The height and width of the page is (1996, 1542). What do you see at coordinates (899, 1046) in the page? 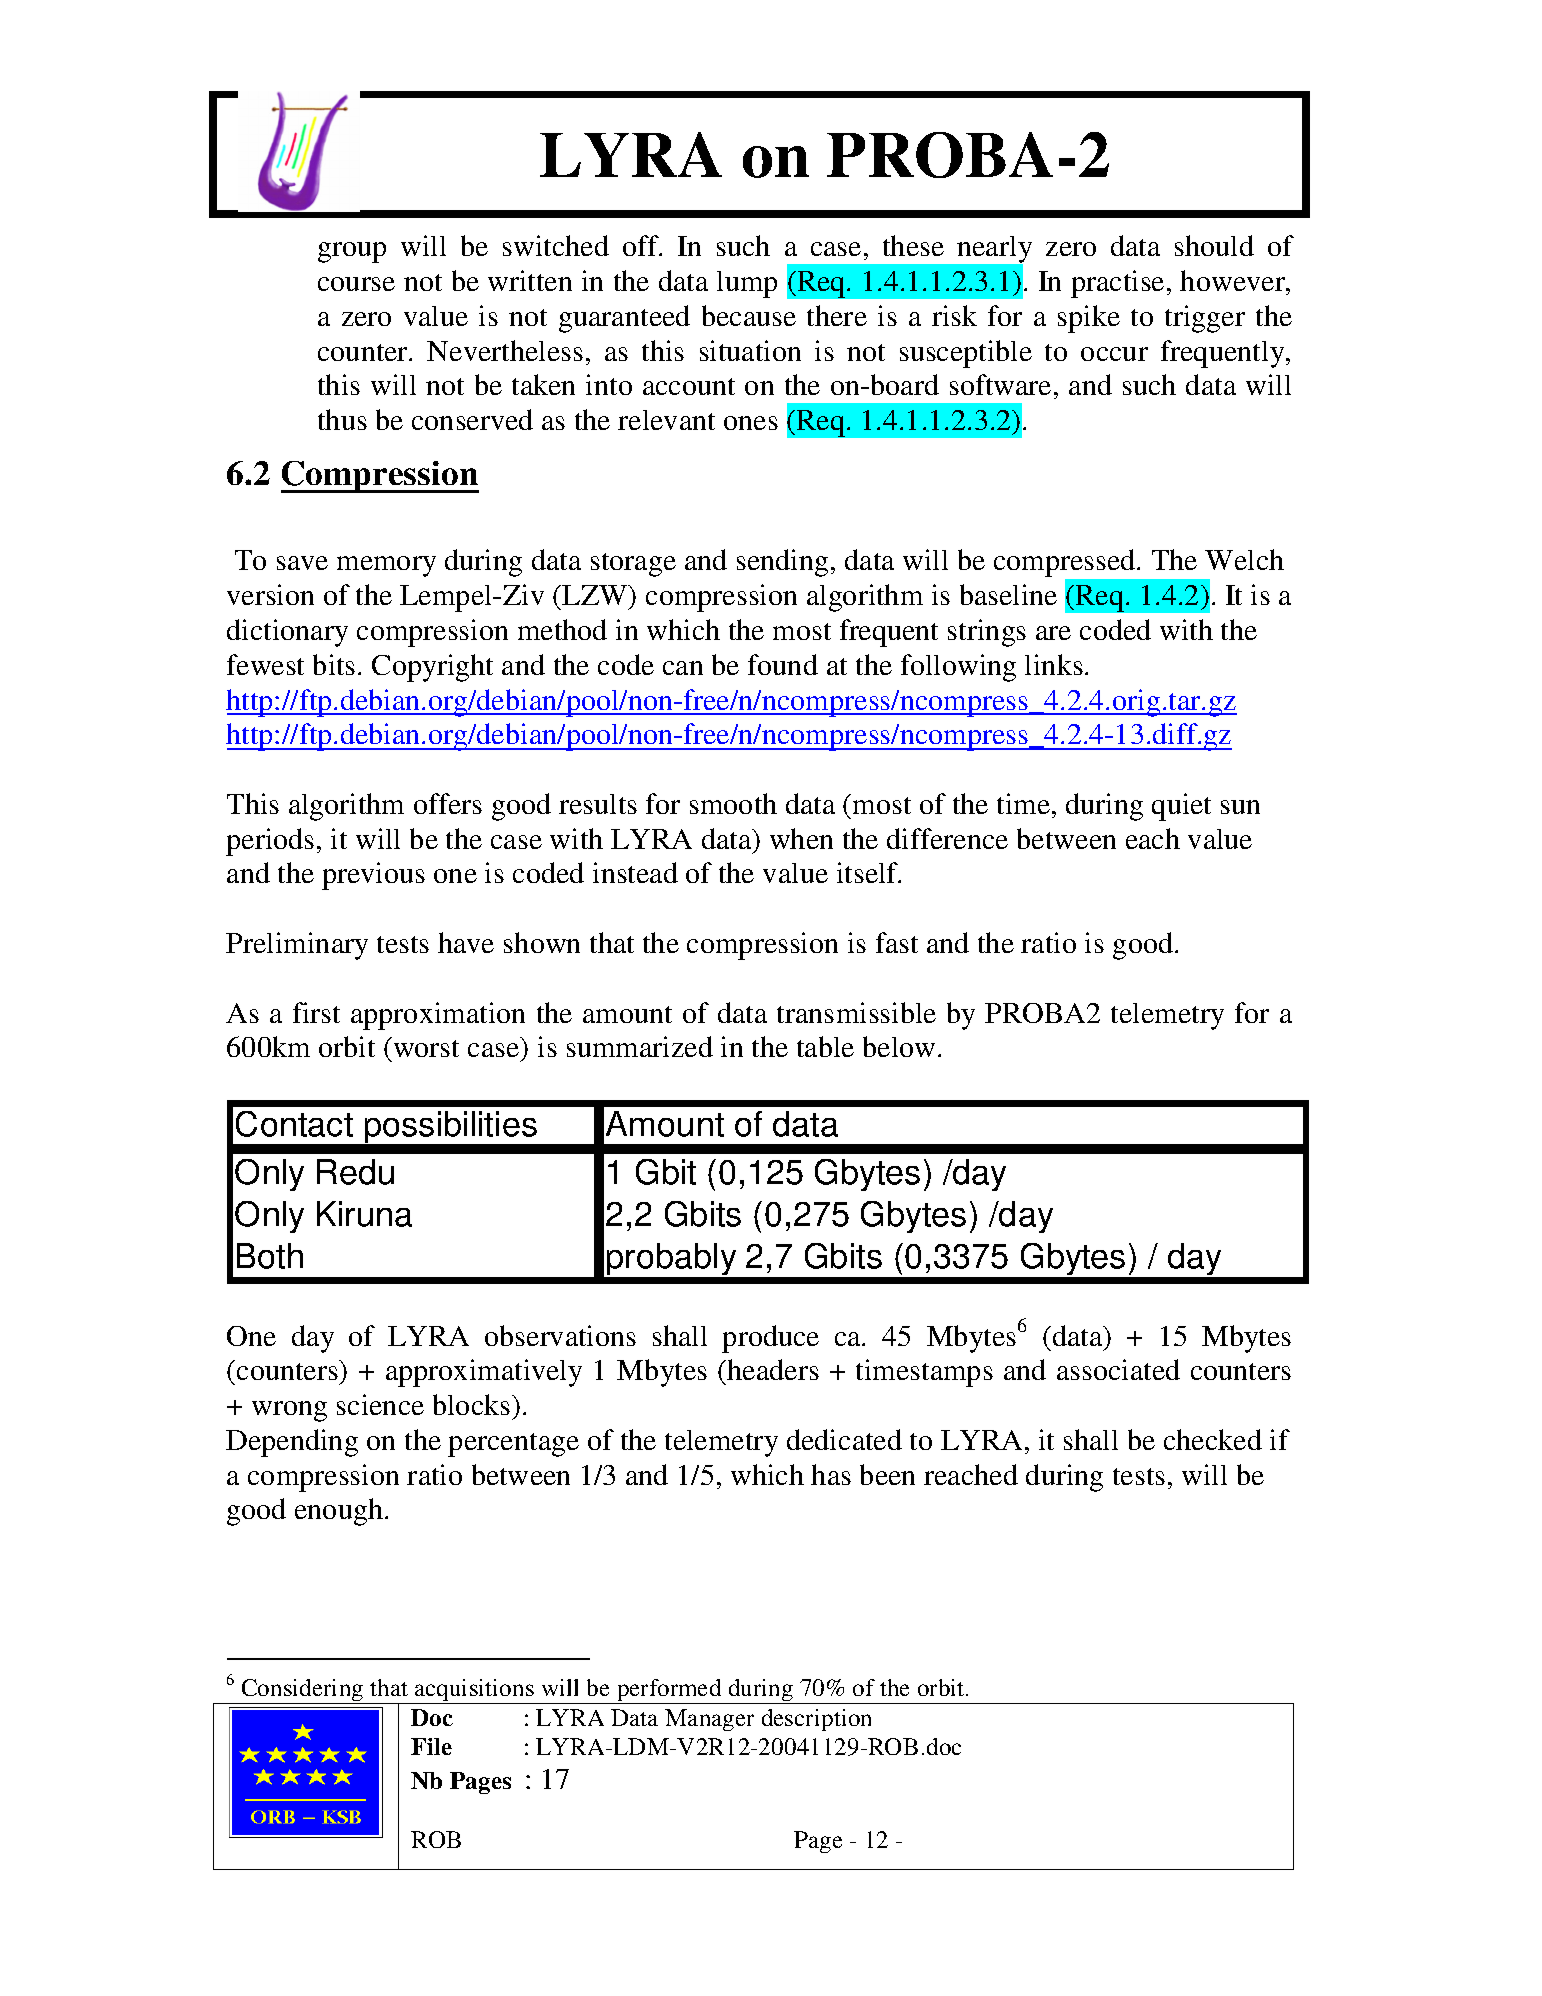
I see `below` at bounding box center [899, 1046].
